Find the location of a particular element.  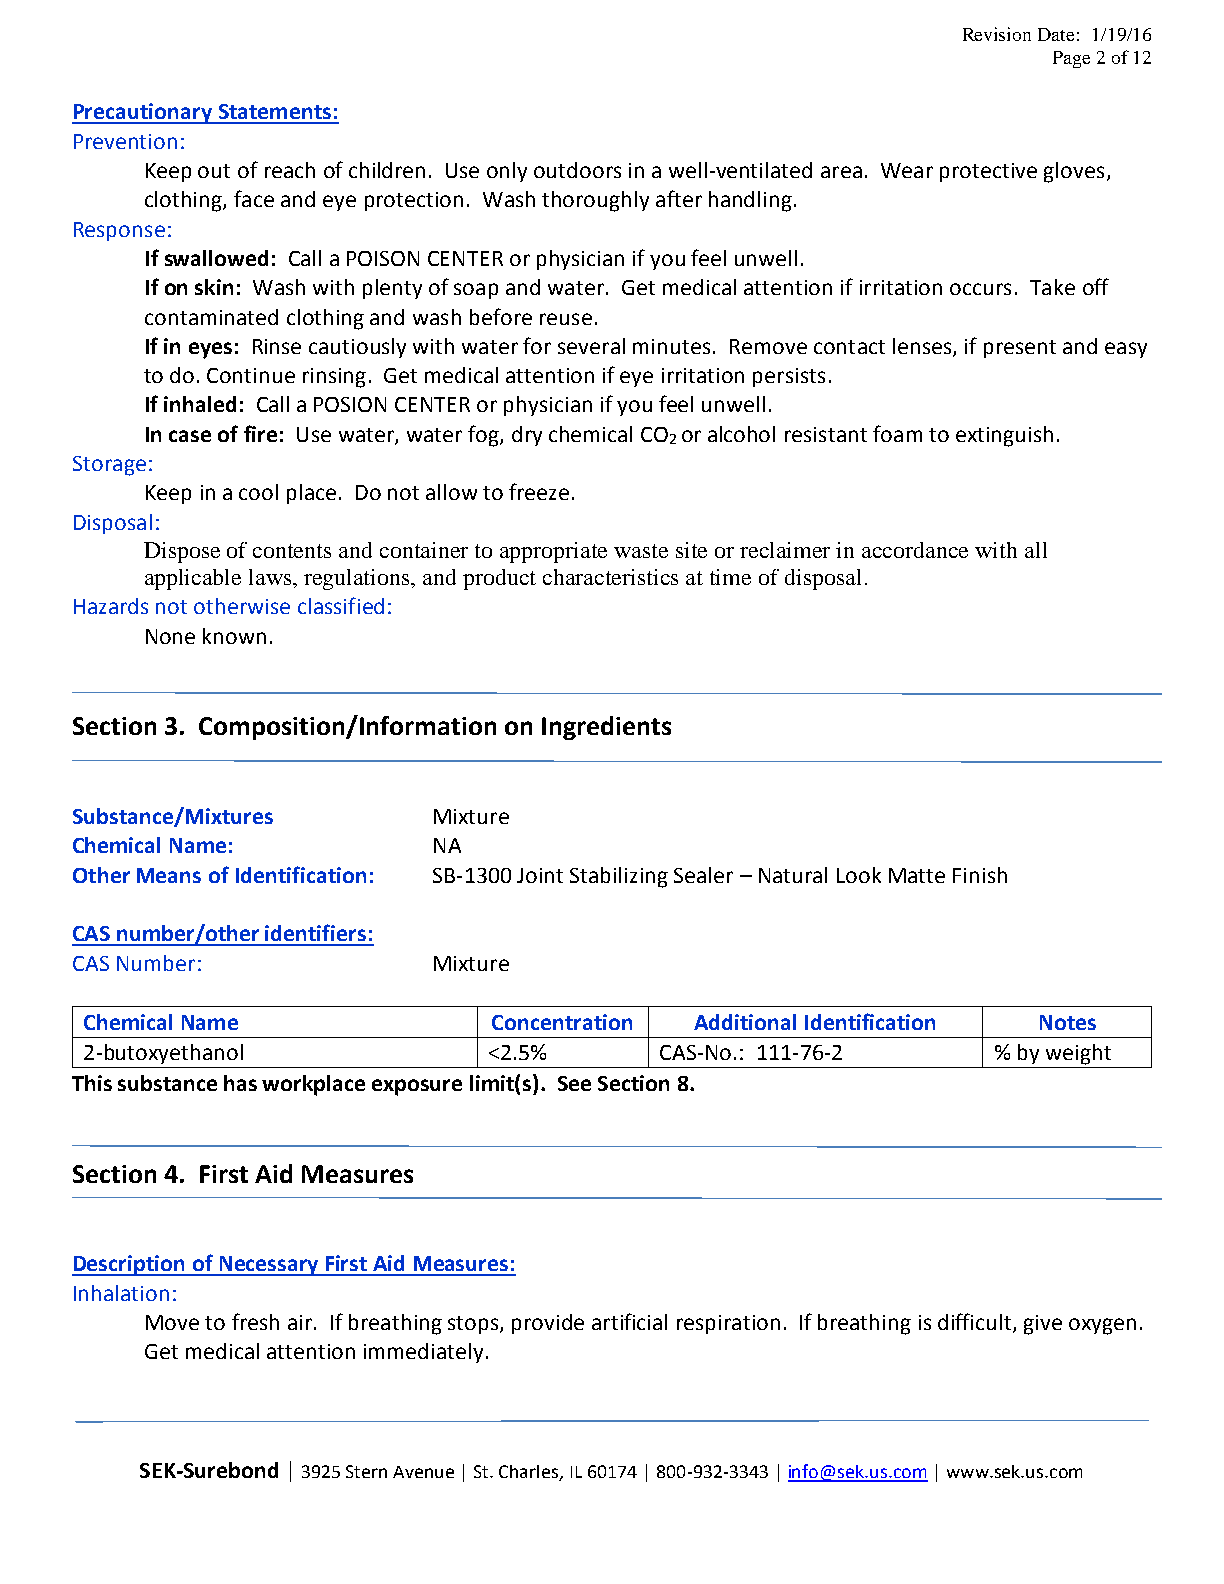

artificial is located at coordinates (629, 1321).
